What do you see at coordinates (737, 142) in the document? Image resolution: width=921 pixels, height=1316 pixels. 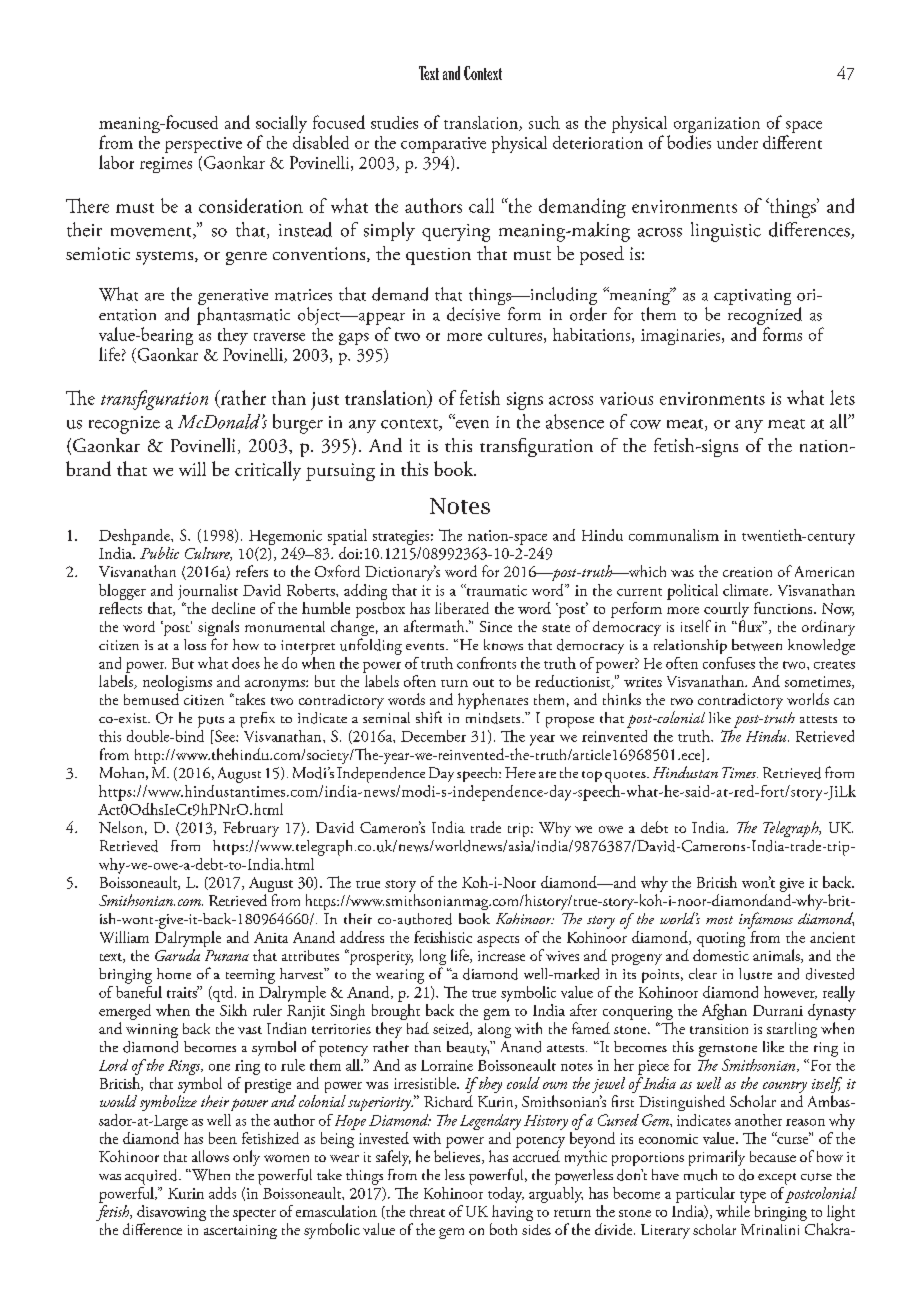 I see `under` at bounding box center [737, 142].
